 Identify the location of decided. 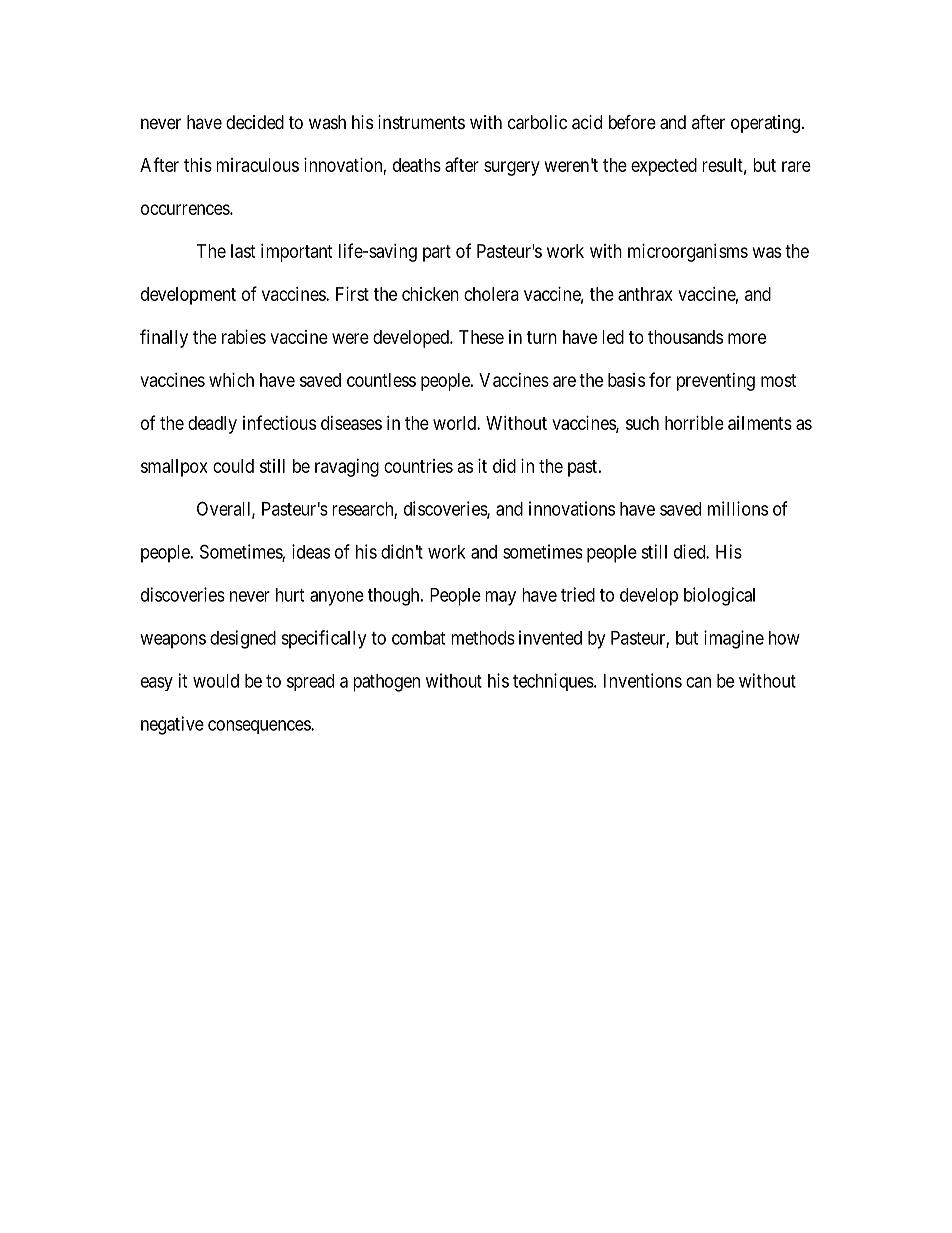
(255, 122).
